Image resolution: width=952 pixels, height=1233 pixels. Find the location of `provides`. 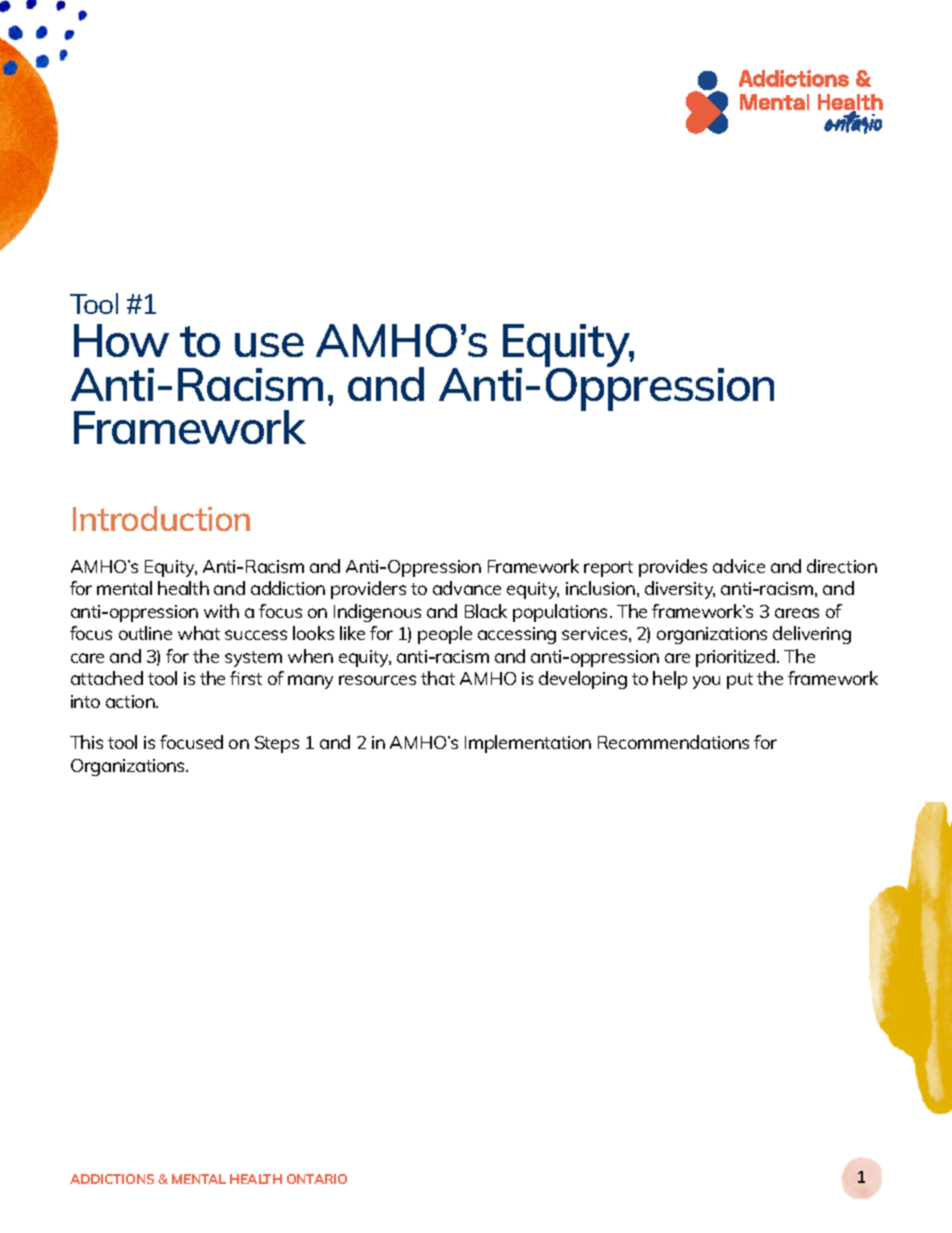

provides is located at coordinates (673, 568).
